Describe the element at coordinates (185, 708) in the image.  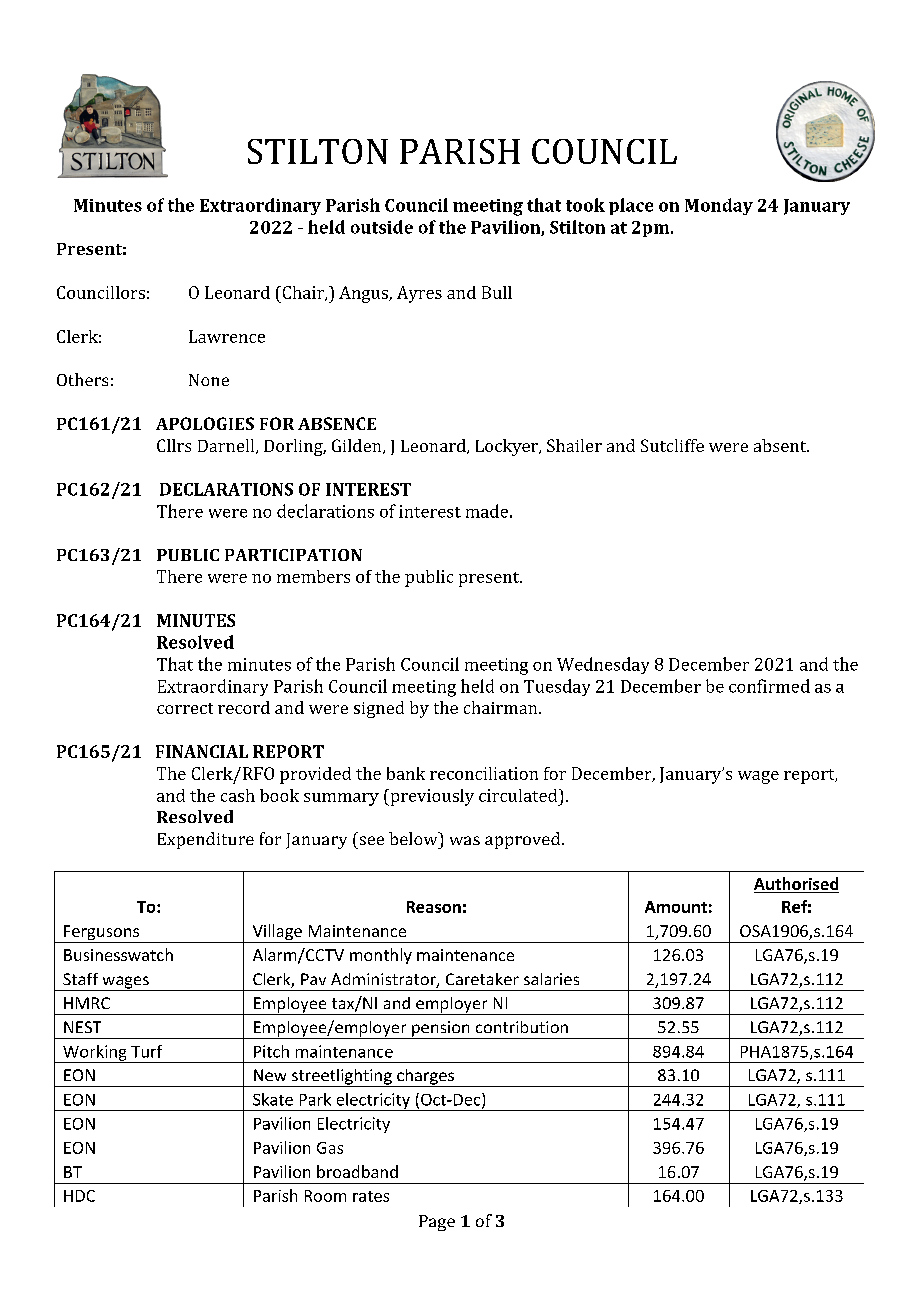
I see `correct` at that location.
